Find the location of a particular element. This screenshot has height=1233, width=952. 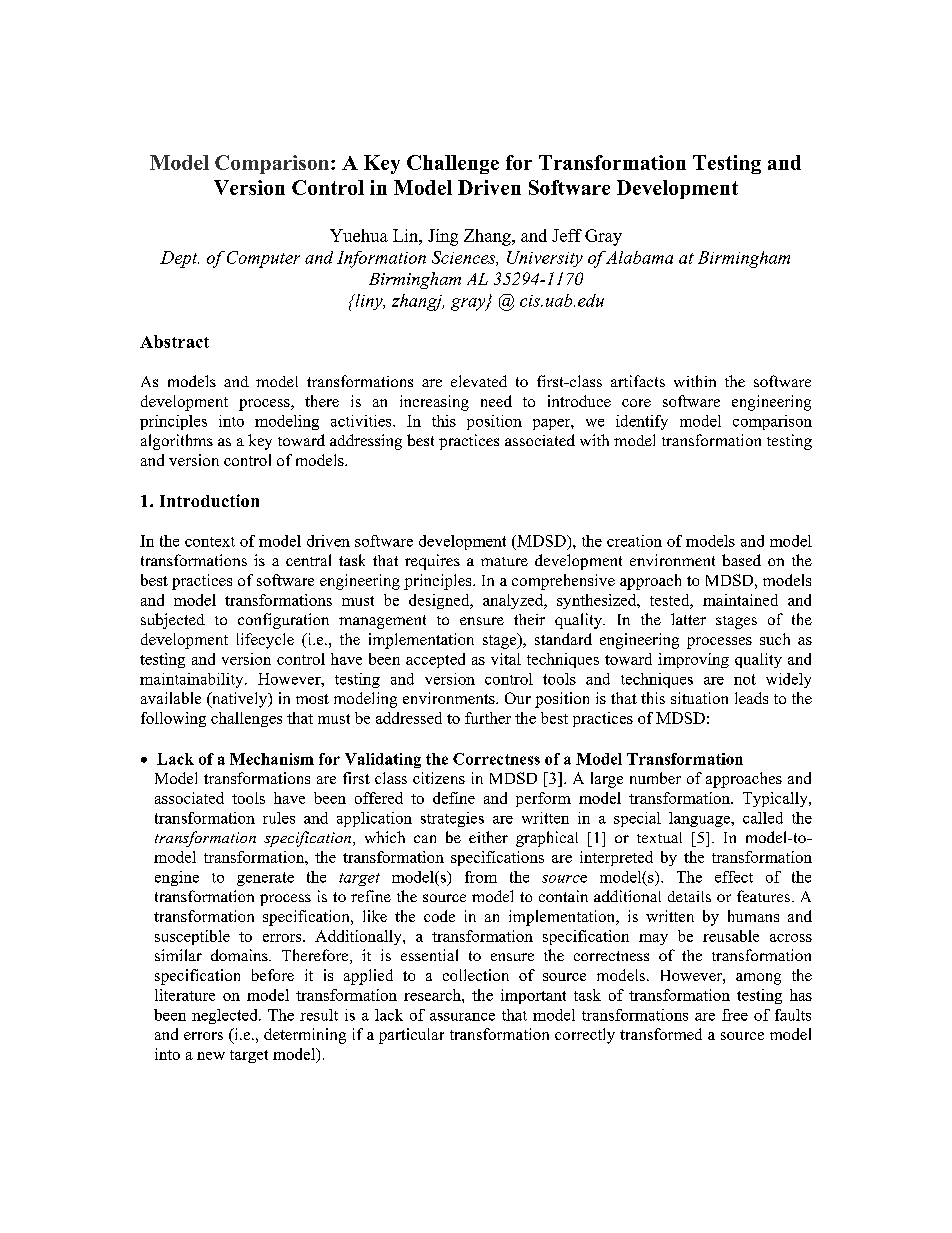

algorithms is located at coordinates (177, 442).
